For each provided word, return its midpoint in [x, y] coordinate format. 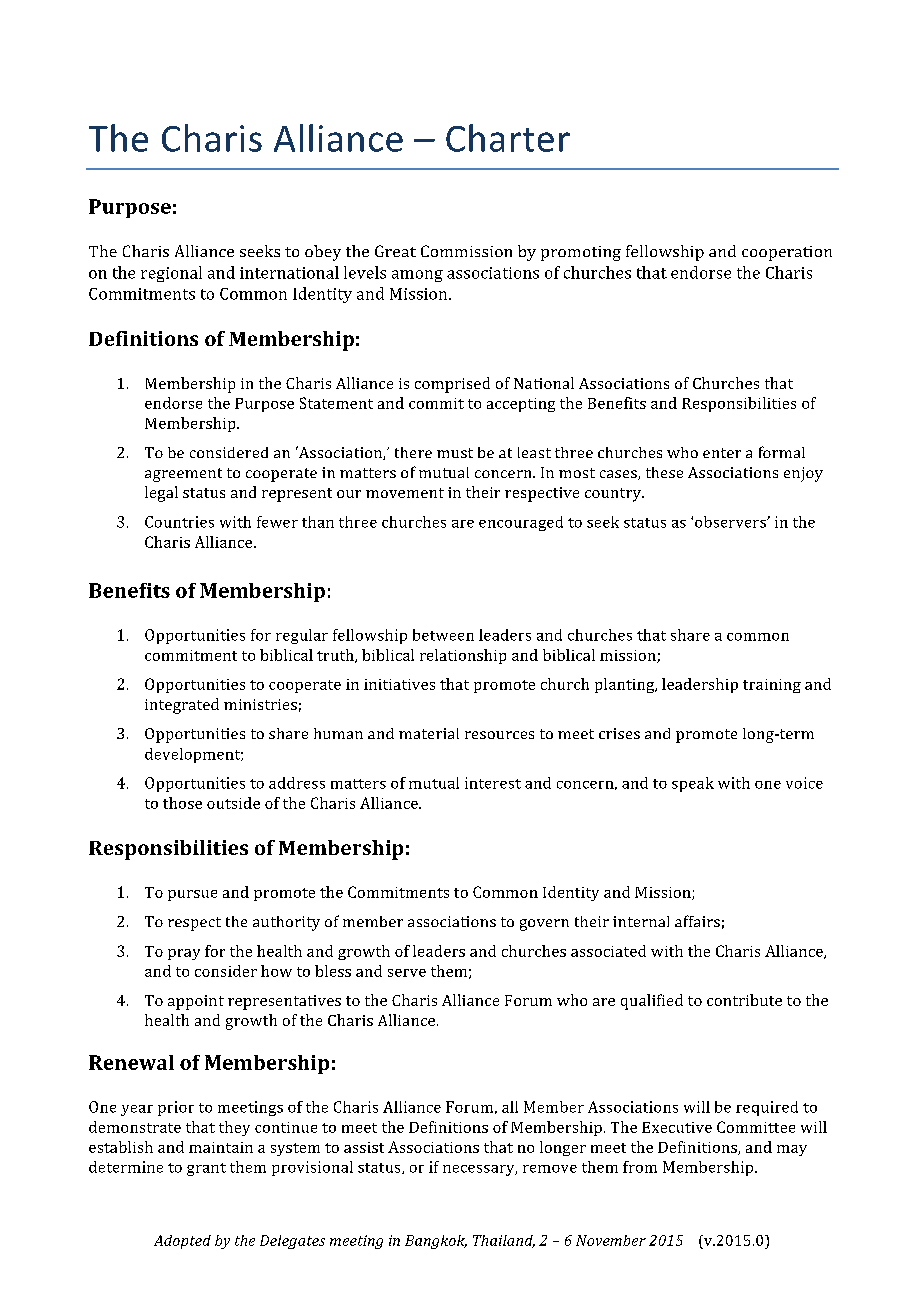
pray [184, 954]
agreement [183, 475]
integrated [182, 706]
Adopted [182, 1242]
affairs [697, 921]
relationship [463, 656]
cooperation [787, 253]
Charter [508, 138]
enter [722, 453]
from [640, 1167]
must [455, 453]
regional [171, 274]
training [772, 686]
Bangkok [436, 1242]
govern [544, 925]
